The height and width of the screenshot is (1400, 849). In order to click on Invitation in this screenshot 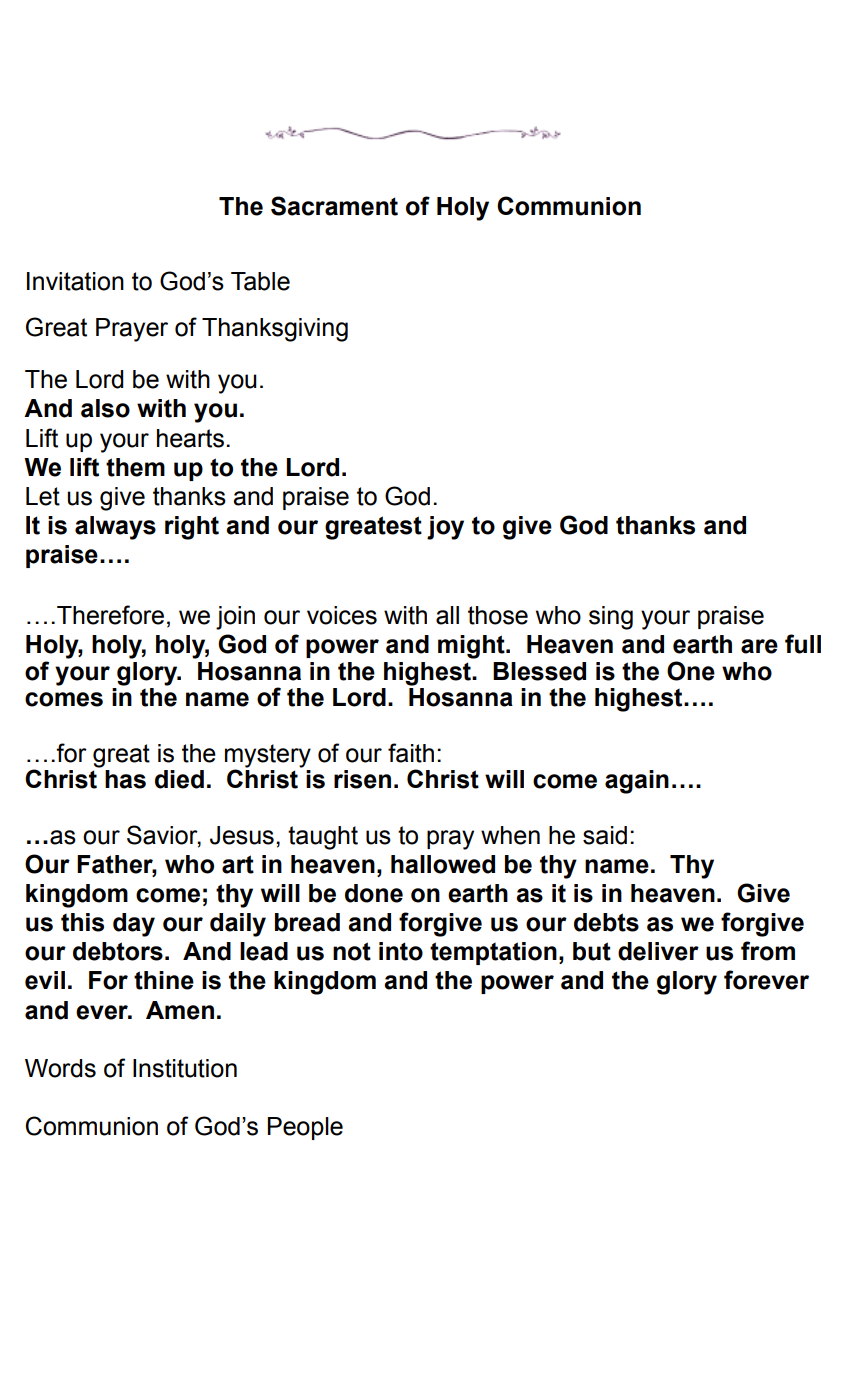, I will do `click(75, 281)`.
